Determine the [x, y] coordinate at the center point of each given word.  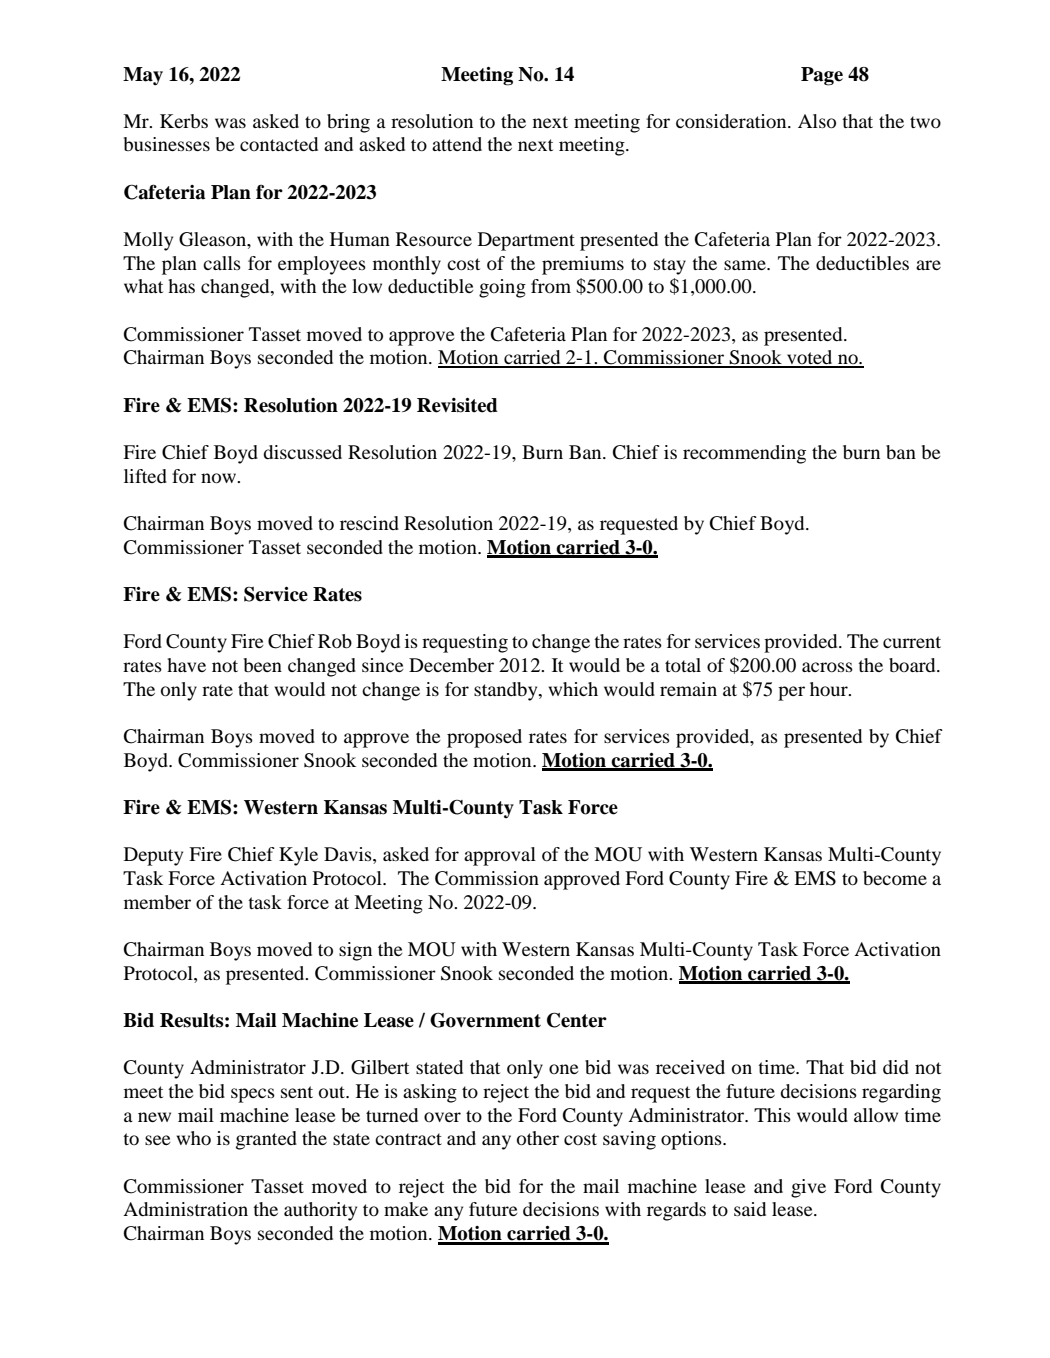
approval [500, 856]
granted [266, 1140]
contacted [279, 144]
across [827, 667]
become [895, 878]
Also [817, 121]
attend [457, 144]
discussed [302, 452]
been [263, 665]
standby [507, 691]
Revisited [457, 405]
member [157, 902]
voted [810, 358]
